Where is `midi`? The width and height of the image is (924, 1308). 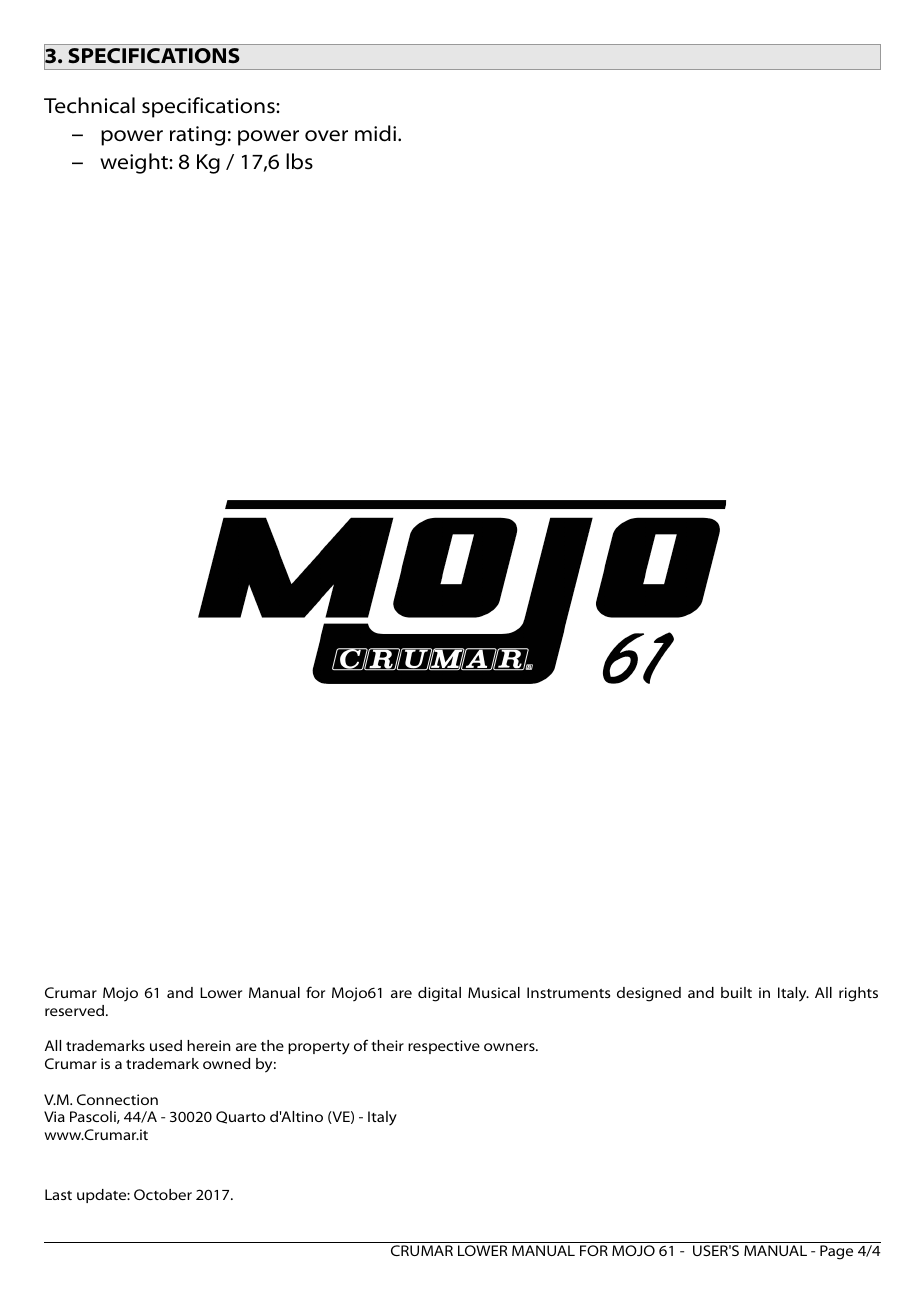 midi is located at coordinates (375, 133).
